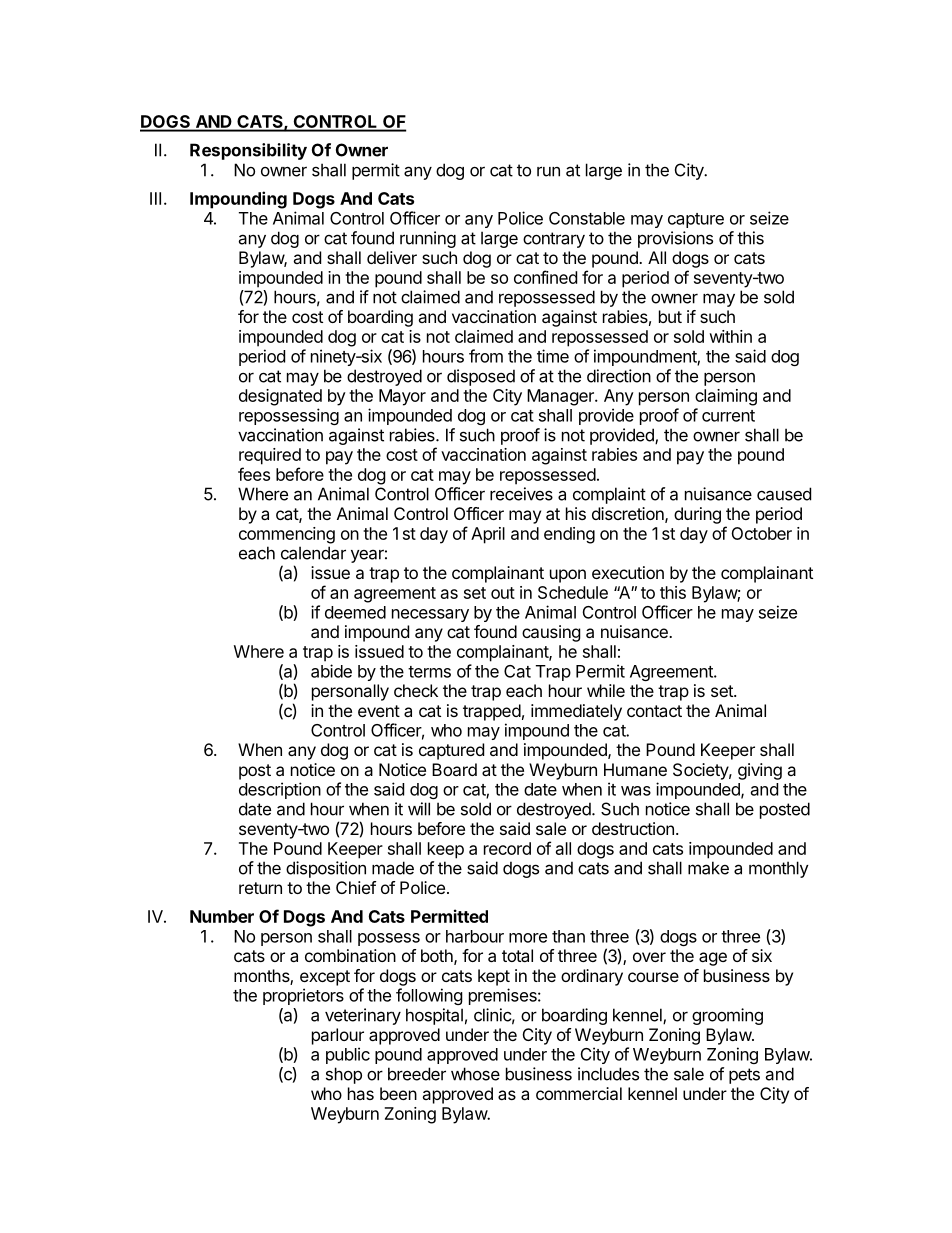  Describe the element at coordinates (248, 151) in the page. I see `Responsibility` at that location.
